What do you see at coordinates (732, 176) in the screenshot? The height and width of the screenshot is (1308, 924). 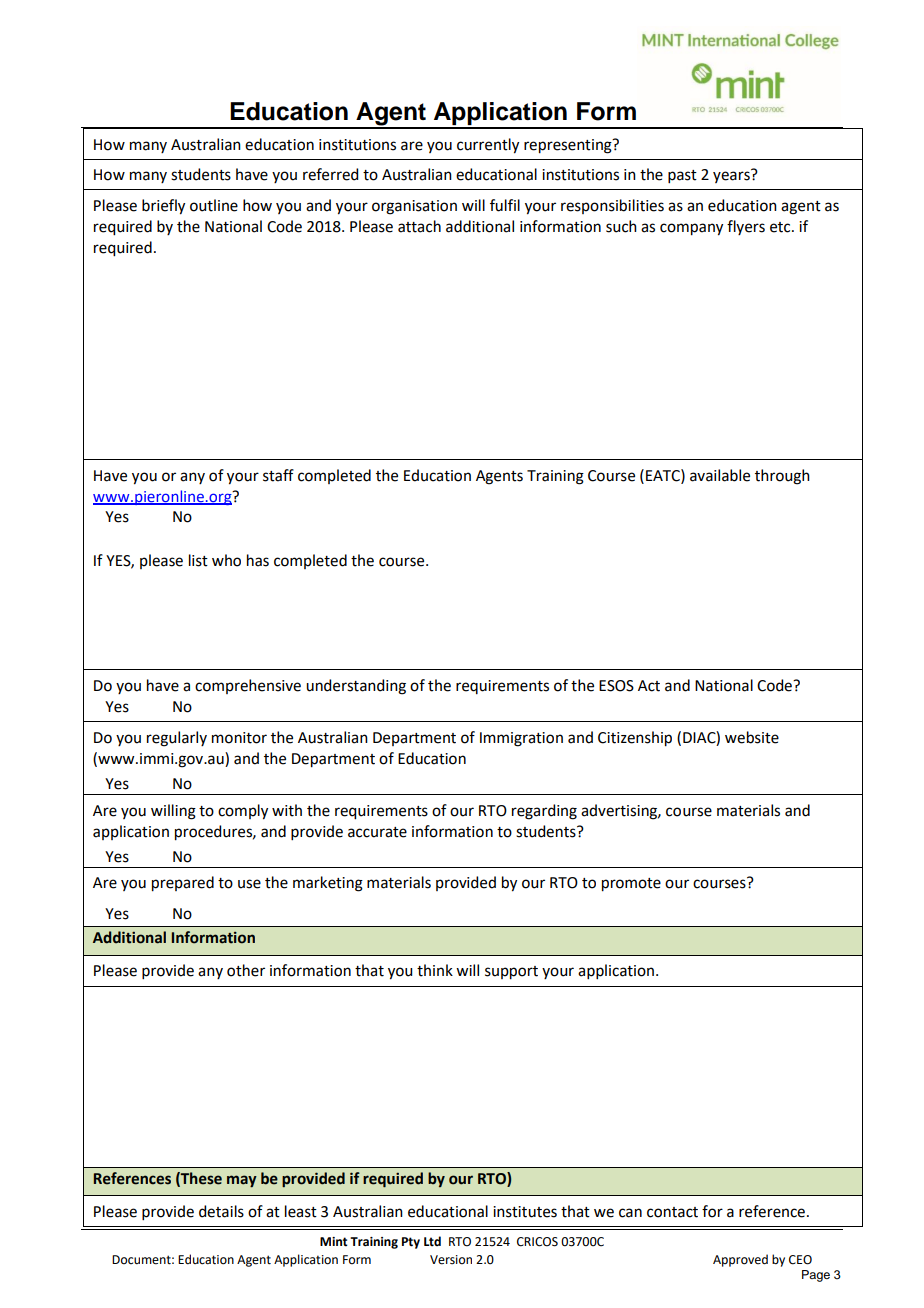 I see `years` at bounding box center [732, 176].
